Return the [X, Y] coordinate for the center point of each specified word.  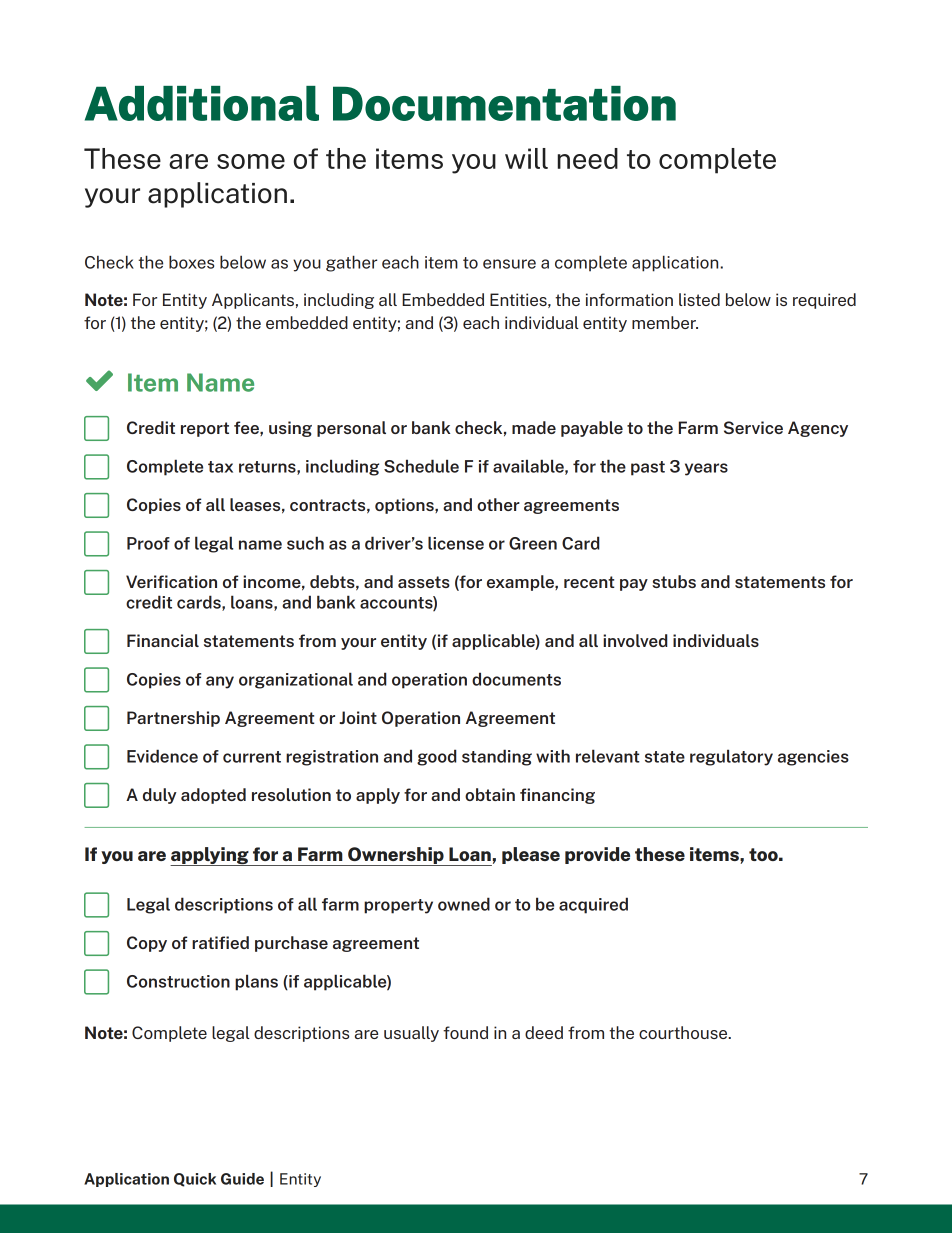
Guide [242, 1179]
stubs [674, 581]
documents [516, 679]
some [251, 161]
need [588, 158]
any [220, 682]
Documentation [504, 103]
